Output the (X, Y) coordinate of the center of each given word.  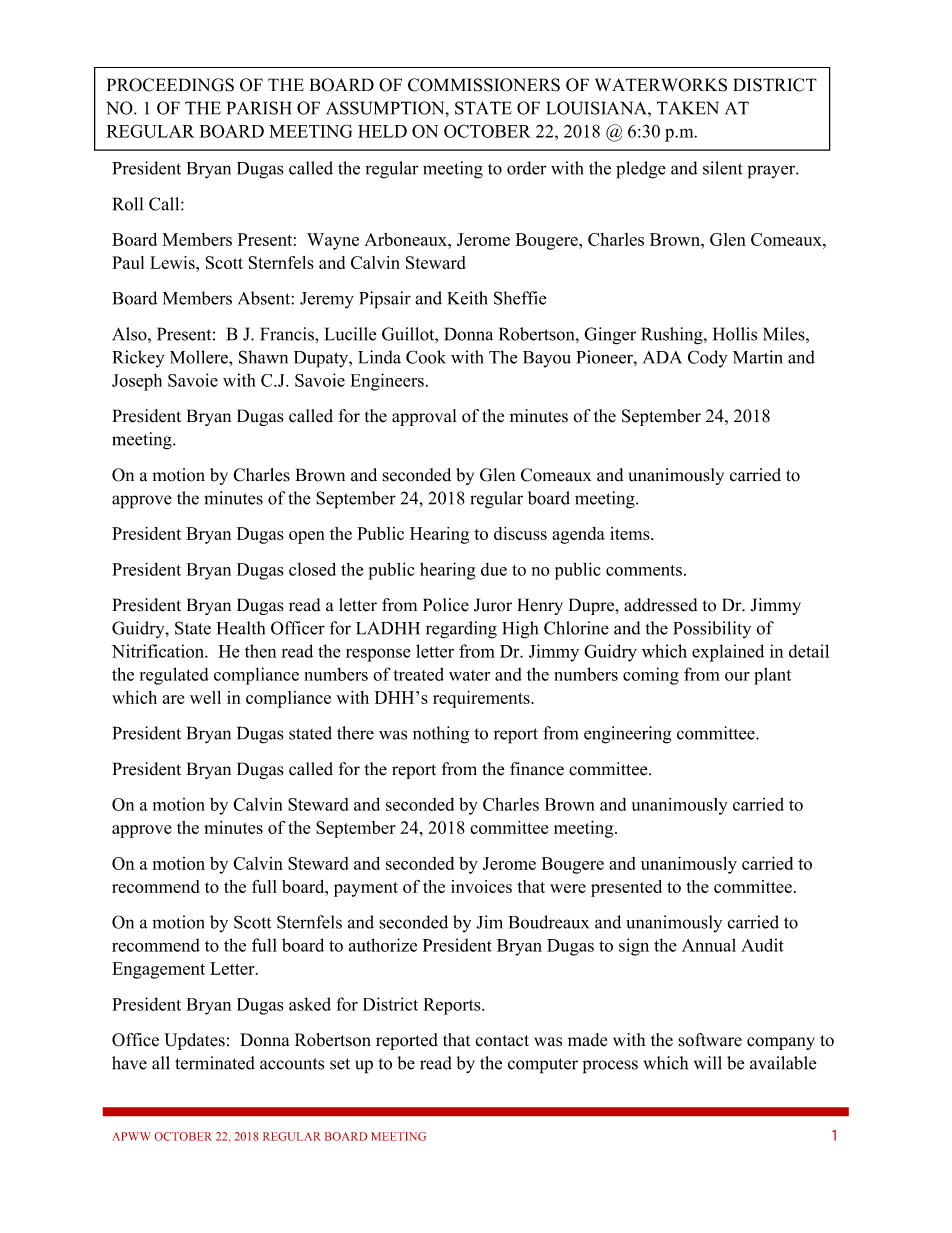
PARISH (259, 108)
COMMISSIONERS (484, 85)
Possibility (712, 629)
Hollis (735, 334)
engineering (627, 735)
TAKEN (688, 108)
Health (241, 628)
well (205, 697)
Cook (426, 357)
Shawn (263, 357)
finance (537, 769)
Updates (194, 1041)
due (494, 569)
